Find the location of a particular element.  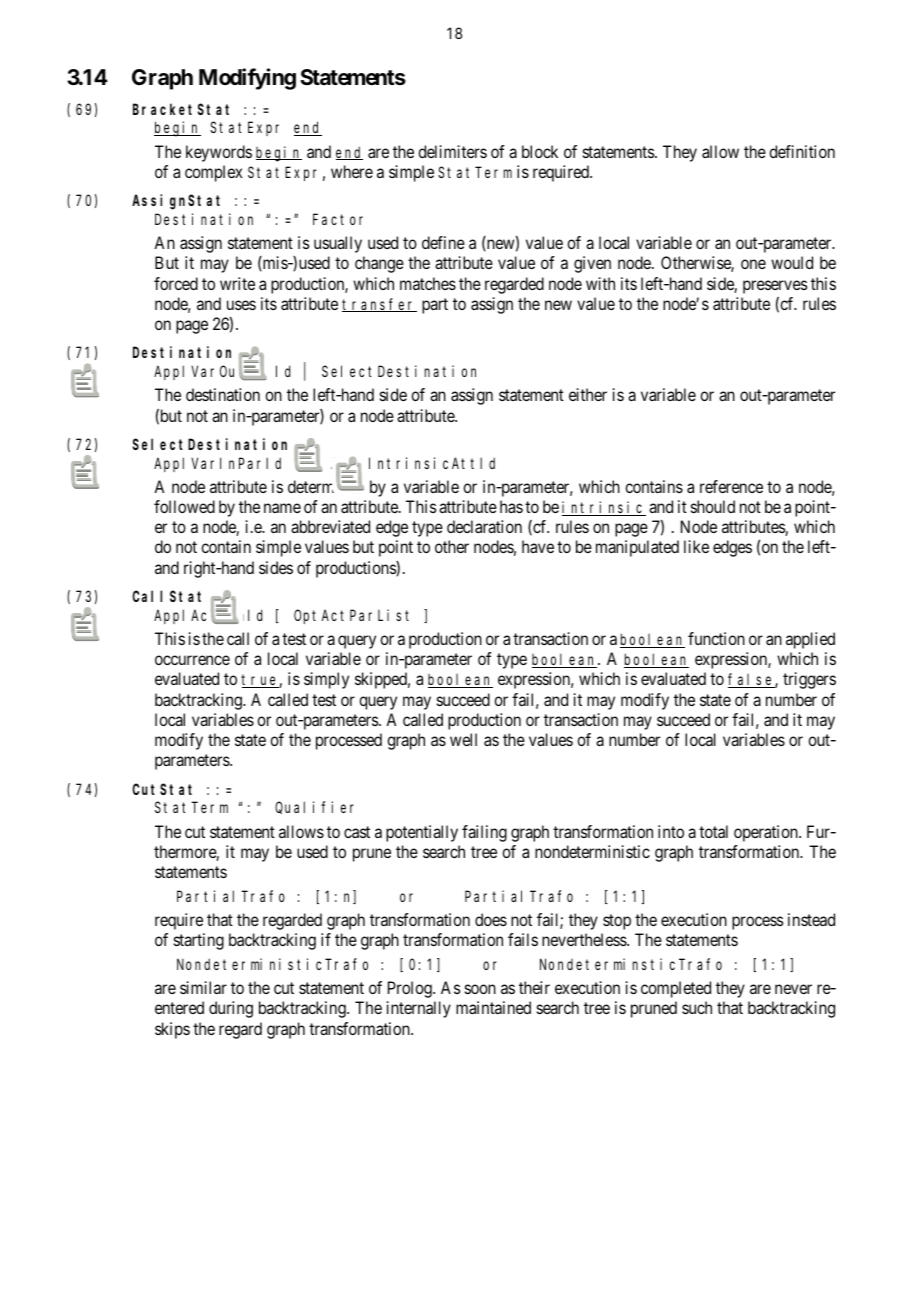

similar is located at coordinates (203, 987).
